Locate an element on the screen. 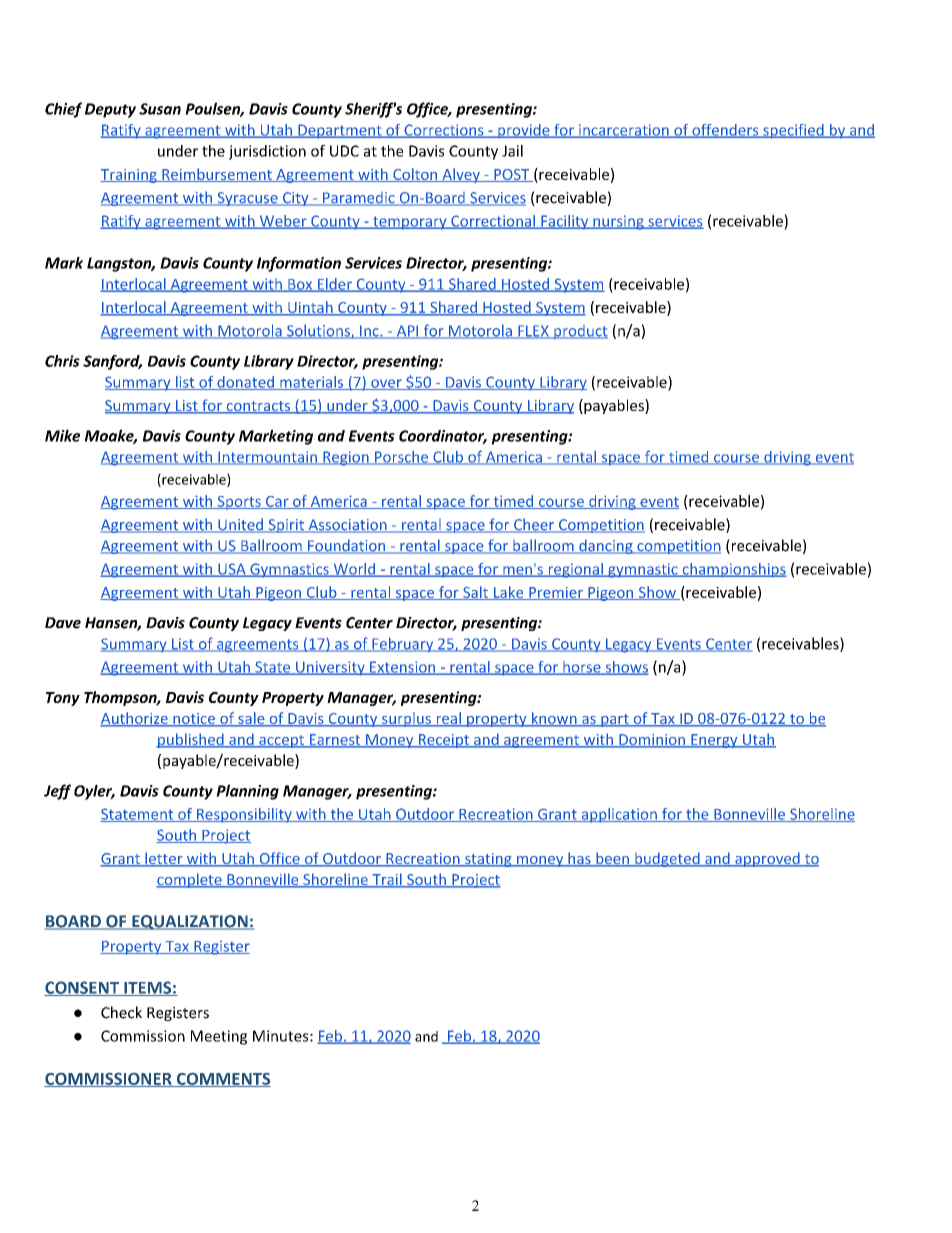 The height and width of the screenshot is (1233, 952). Susan is located at coordinates (160, 109).
